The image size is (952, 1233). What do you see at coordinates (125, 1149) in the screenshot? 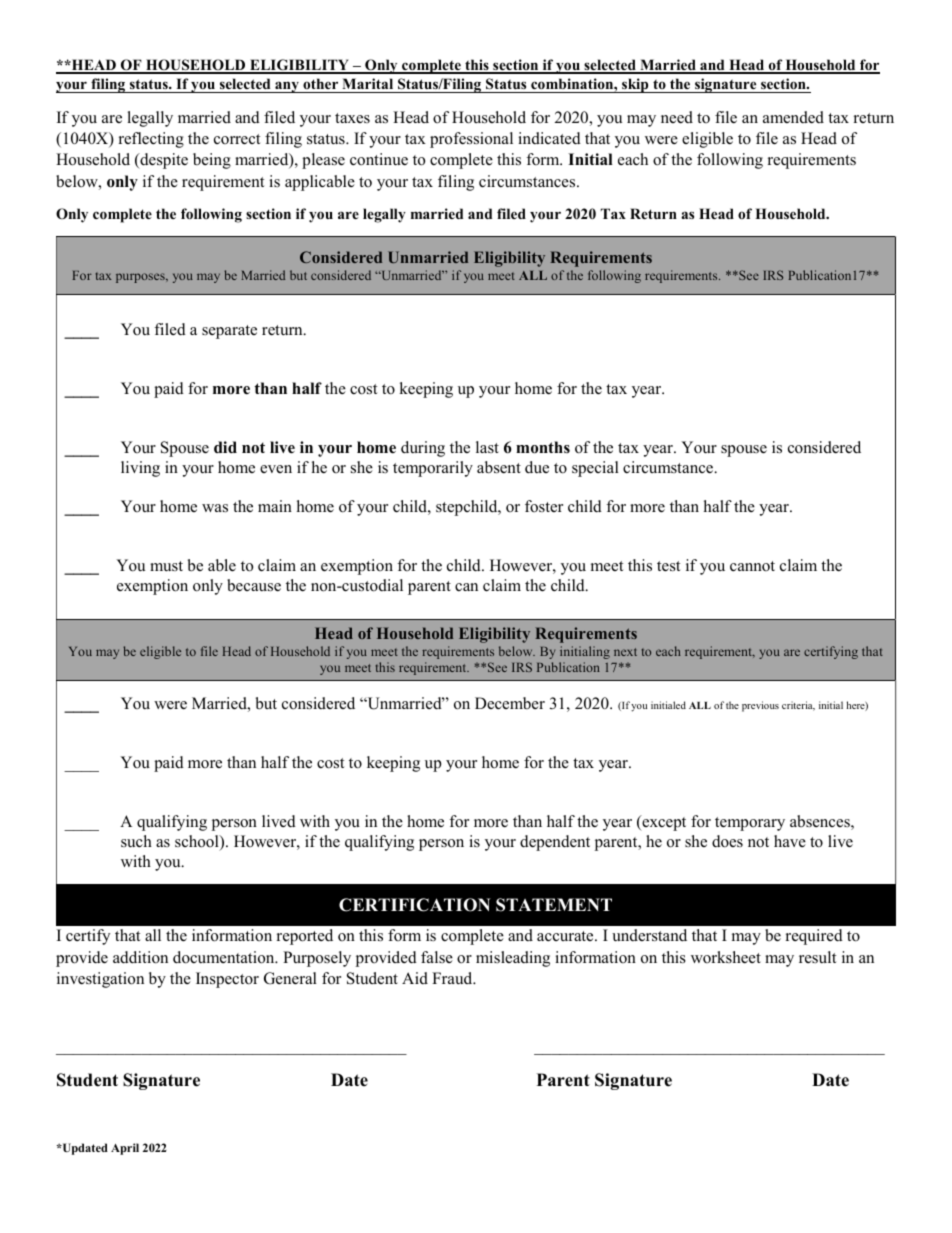
I see `April` at bounding box center [125, 1149].
